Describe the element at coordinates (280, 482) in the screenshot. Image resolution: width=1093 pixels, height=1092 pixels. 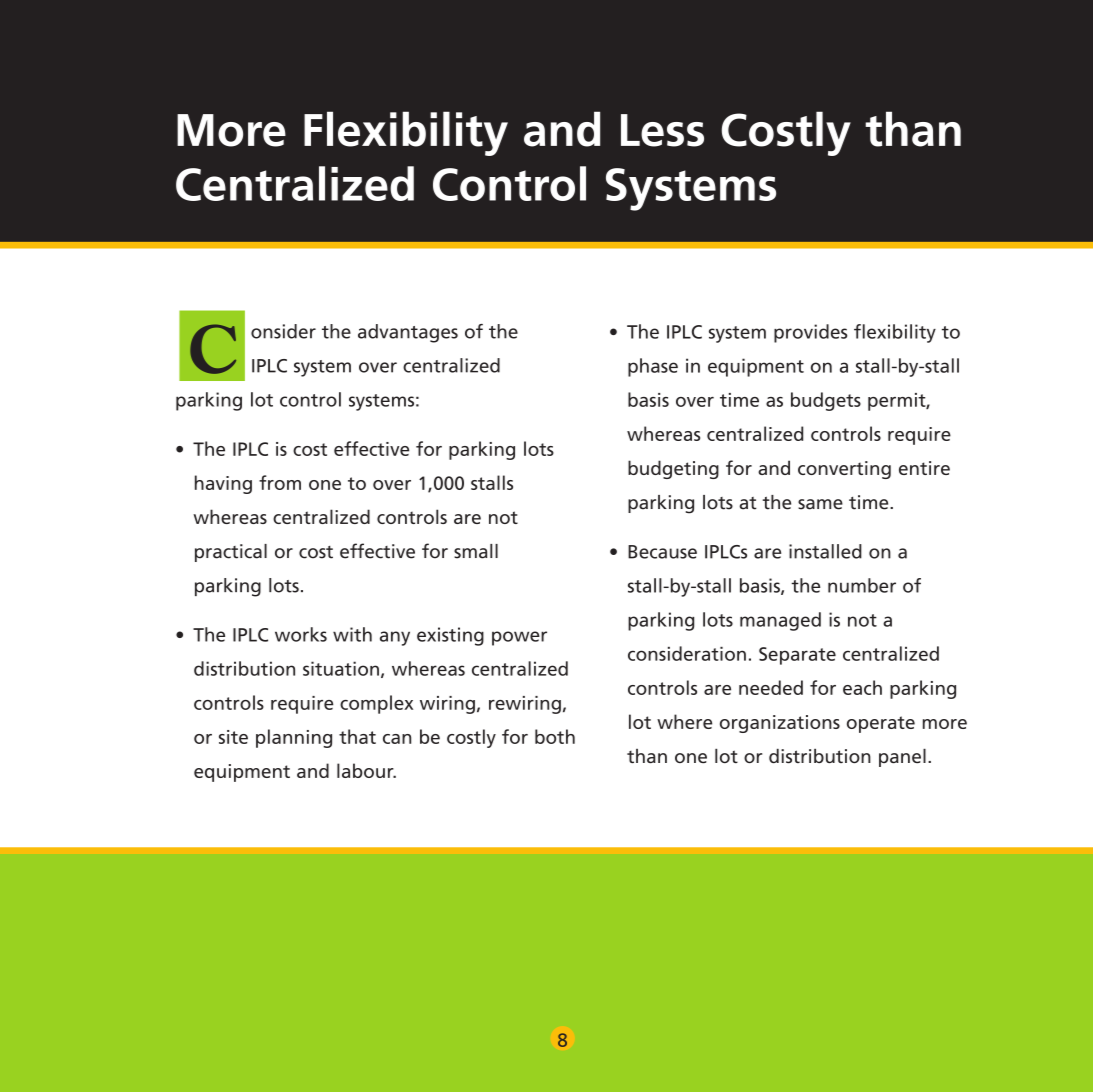
I see `from` at that location.
